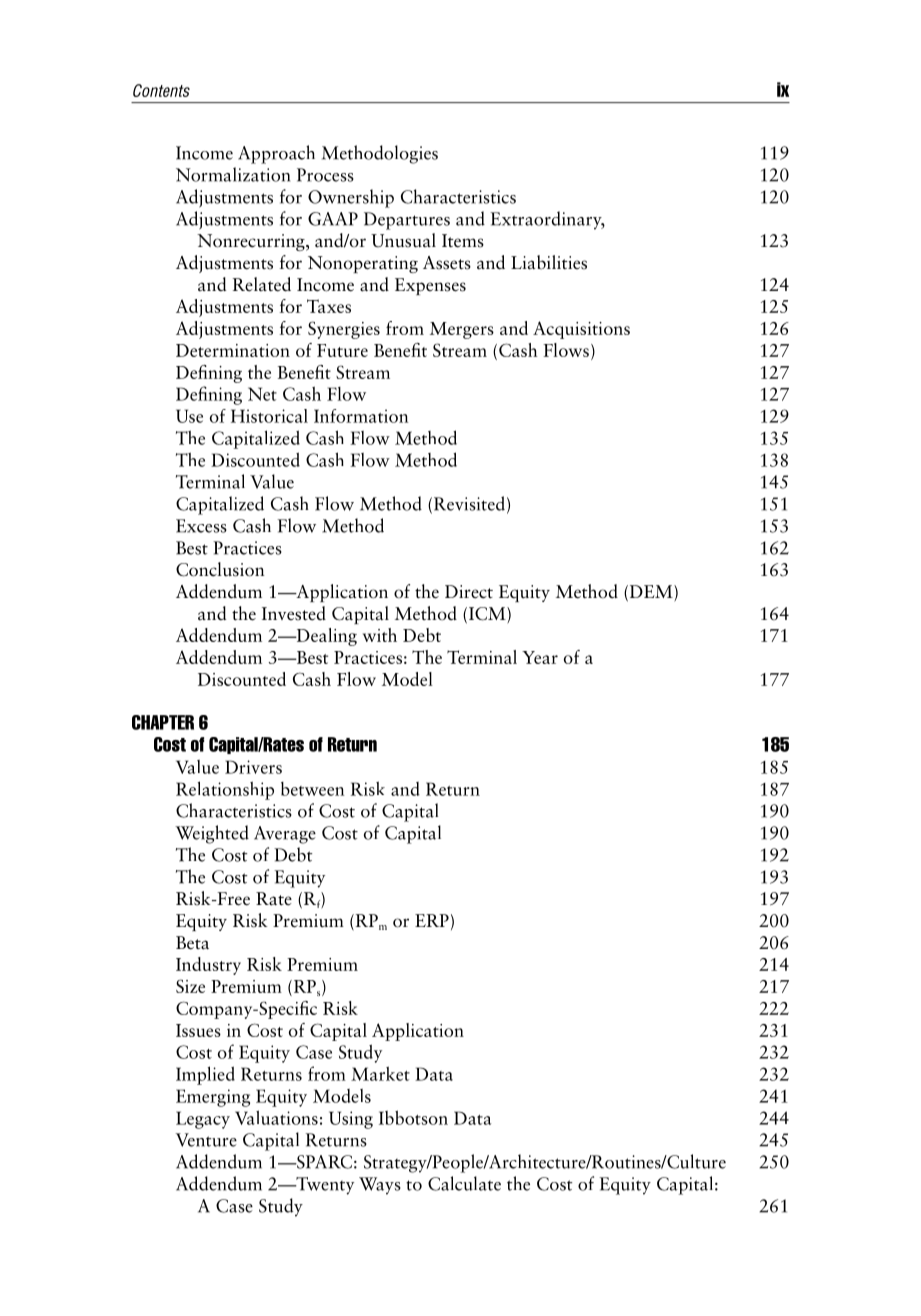 This document has height=1316, width=921. What do you see at coordinates (380, 1186) in the document?
I see `Ways` at bounding box center [380, 1186].
